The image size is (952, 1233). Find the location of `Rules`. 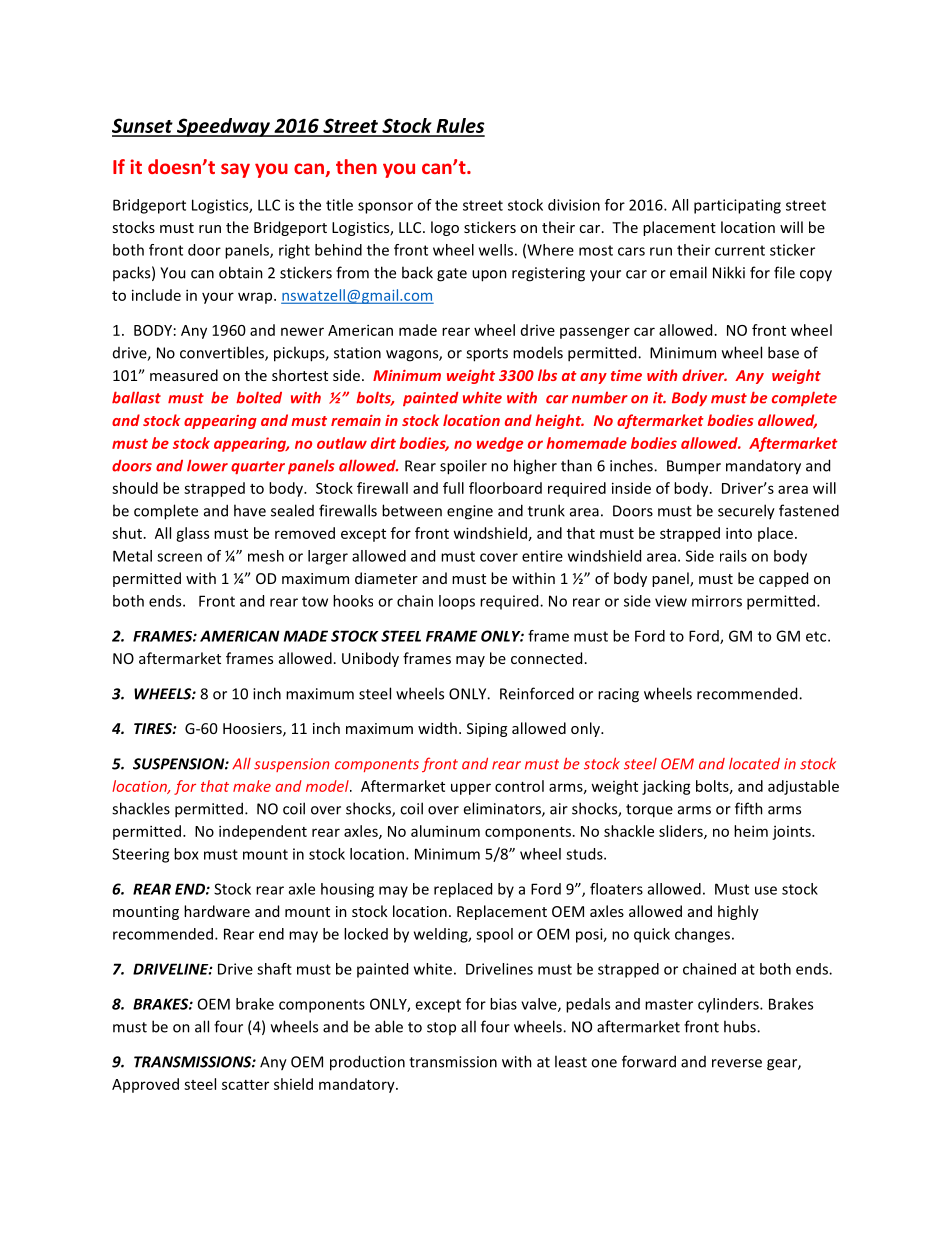

Rules is located at coordinates (459, 127).
